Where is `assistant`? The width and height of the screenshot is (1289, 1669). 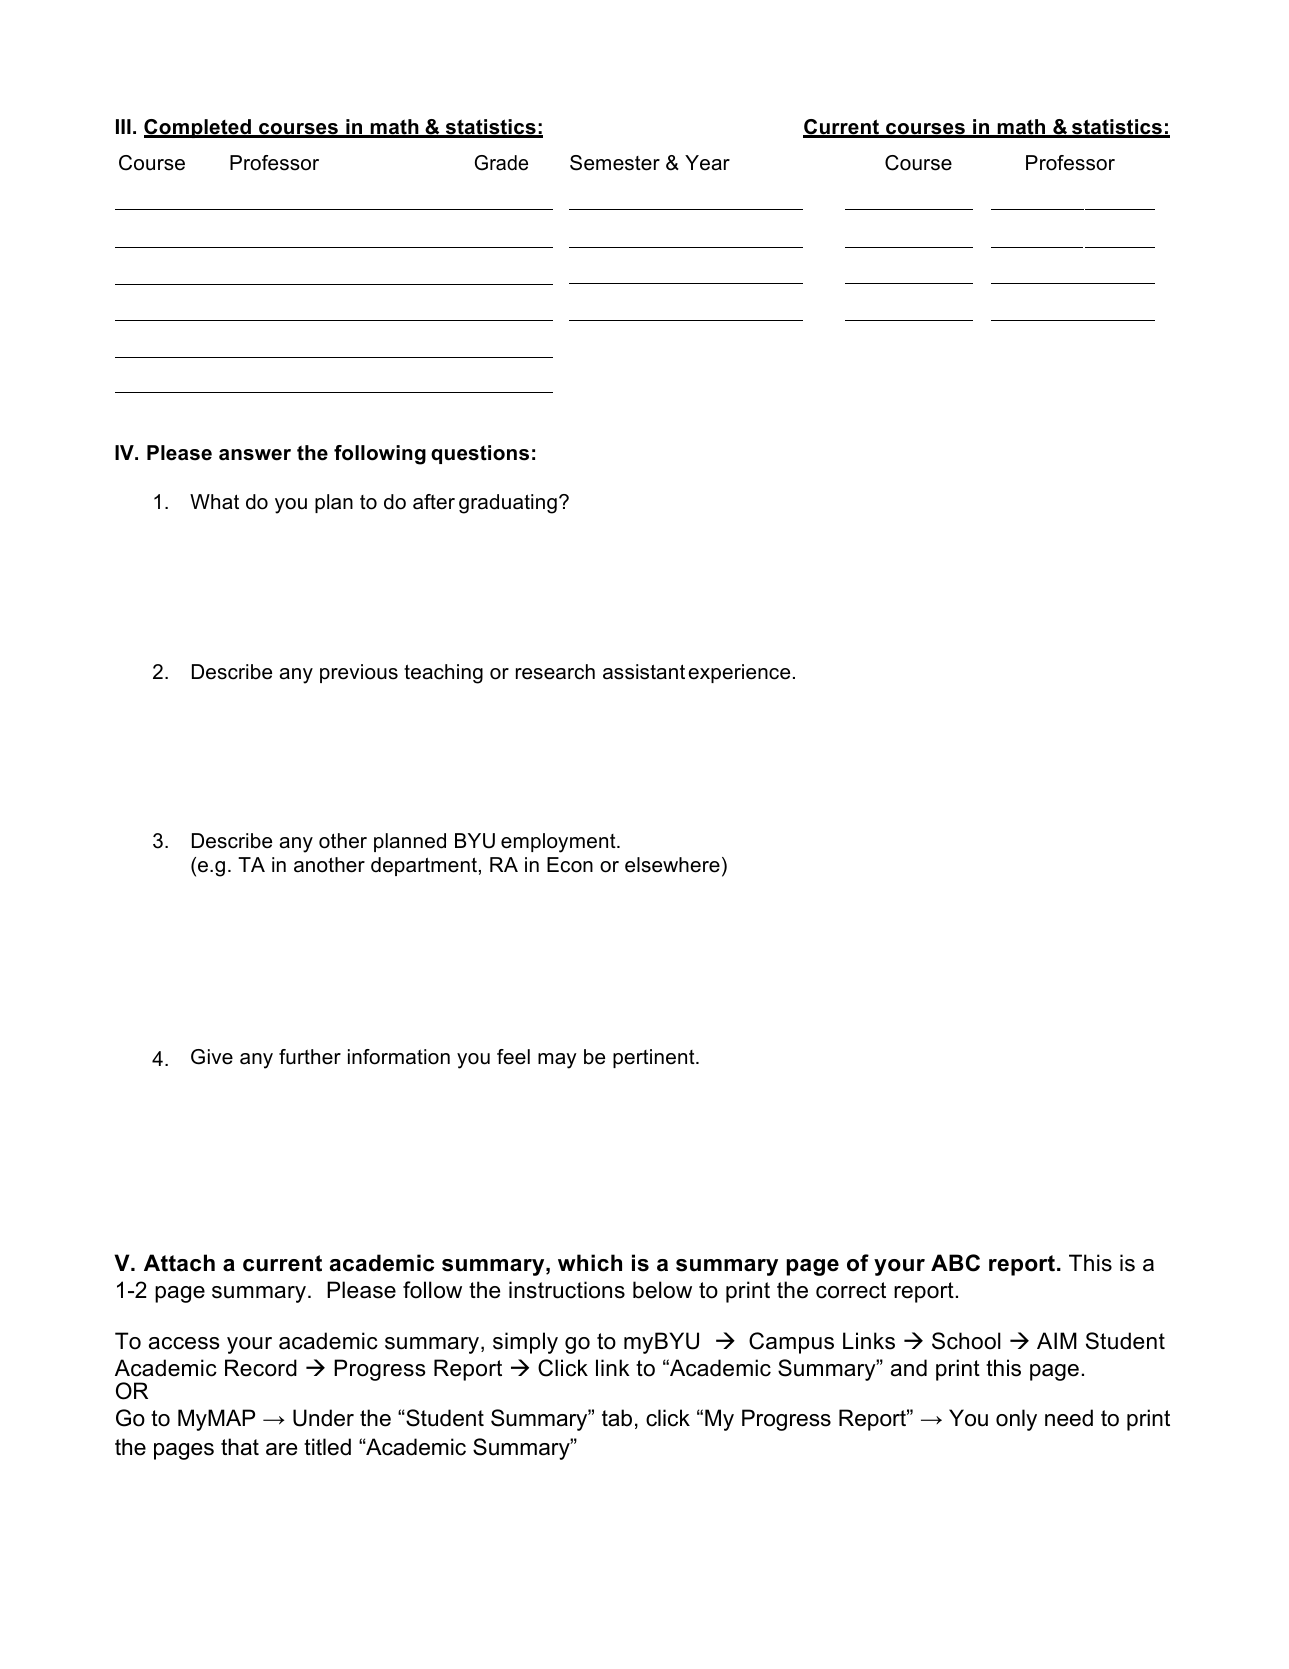 assistant is located at coordinates (644, 672).
